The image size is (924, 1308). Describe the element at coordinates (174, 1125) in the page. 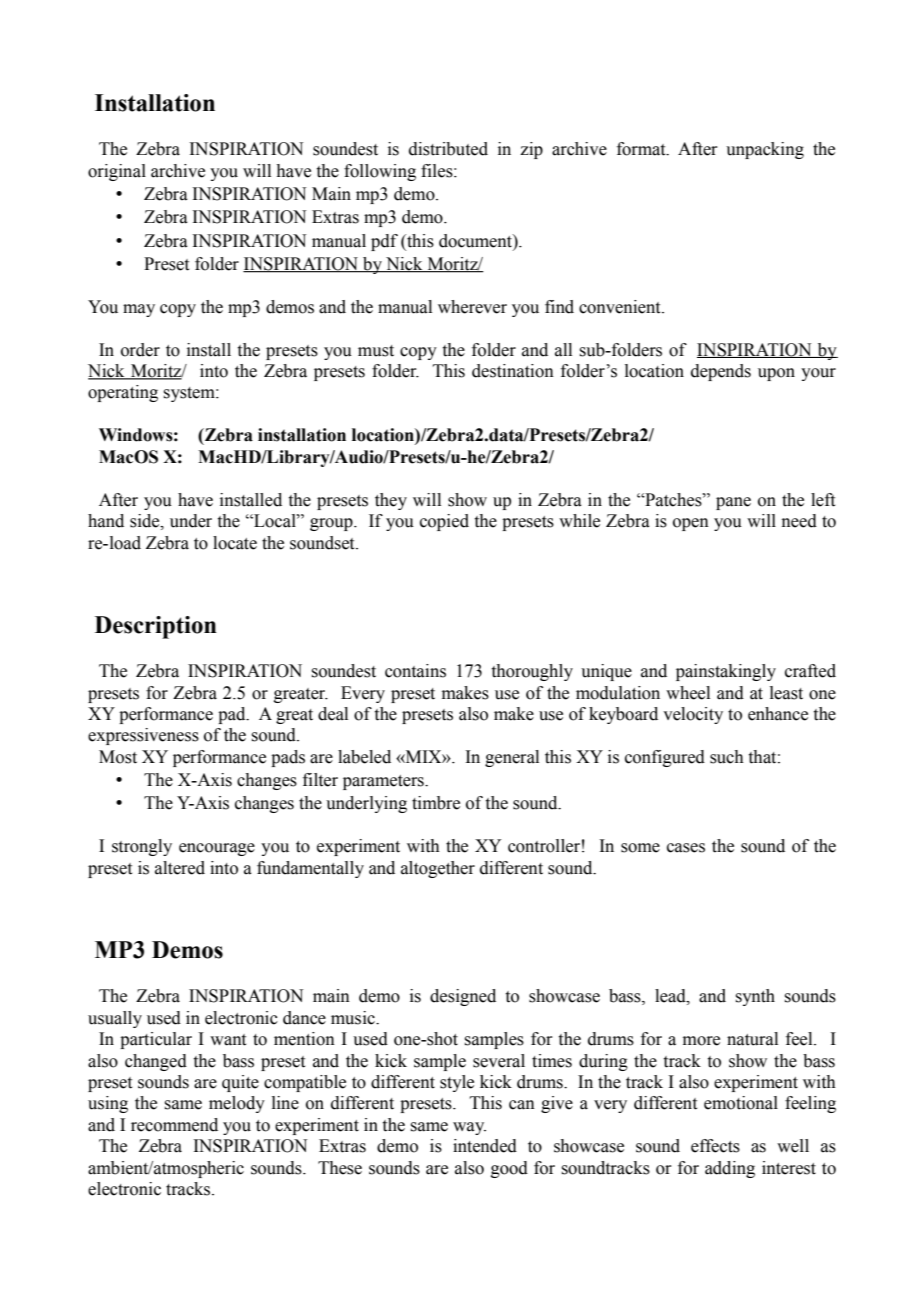

I see `recommend` at that location.
